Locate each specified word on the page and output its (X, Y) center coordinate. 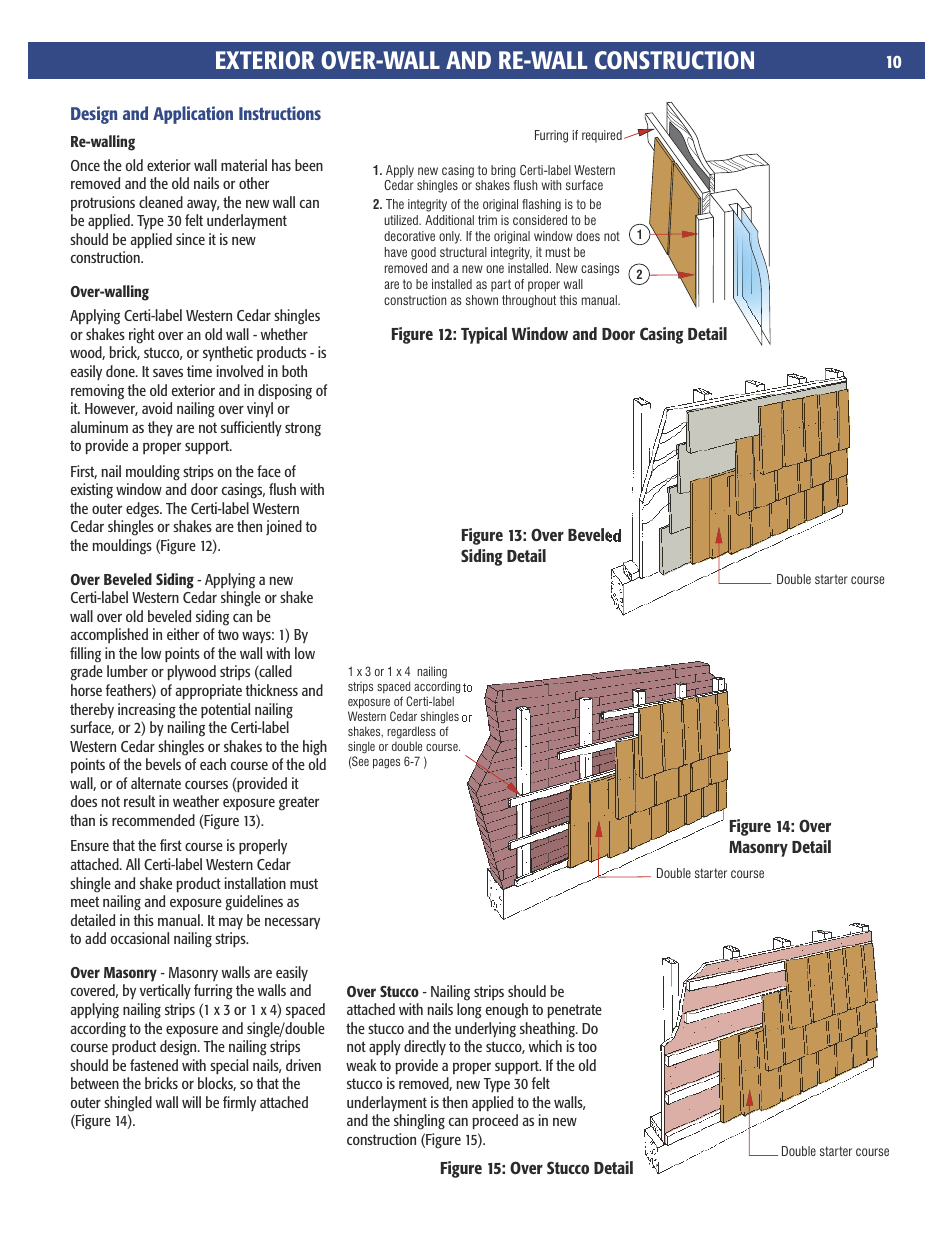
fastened (154, 1065)
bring (503, 171)
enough (507, 1011)
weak (361, 1065)
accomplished (109, 635)
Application (193, 115)
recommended (153, 820)
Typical (484, 335)
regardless (411, 732)
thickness (271, 690)
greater (299, 803)
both (294, 371)
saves (168, 373)
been (309, 165)
